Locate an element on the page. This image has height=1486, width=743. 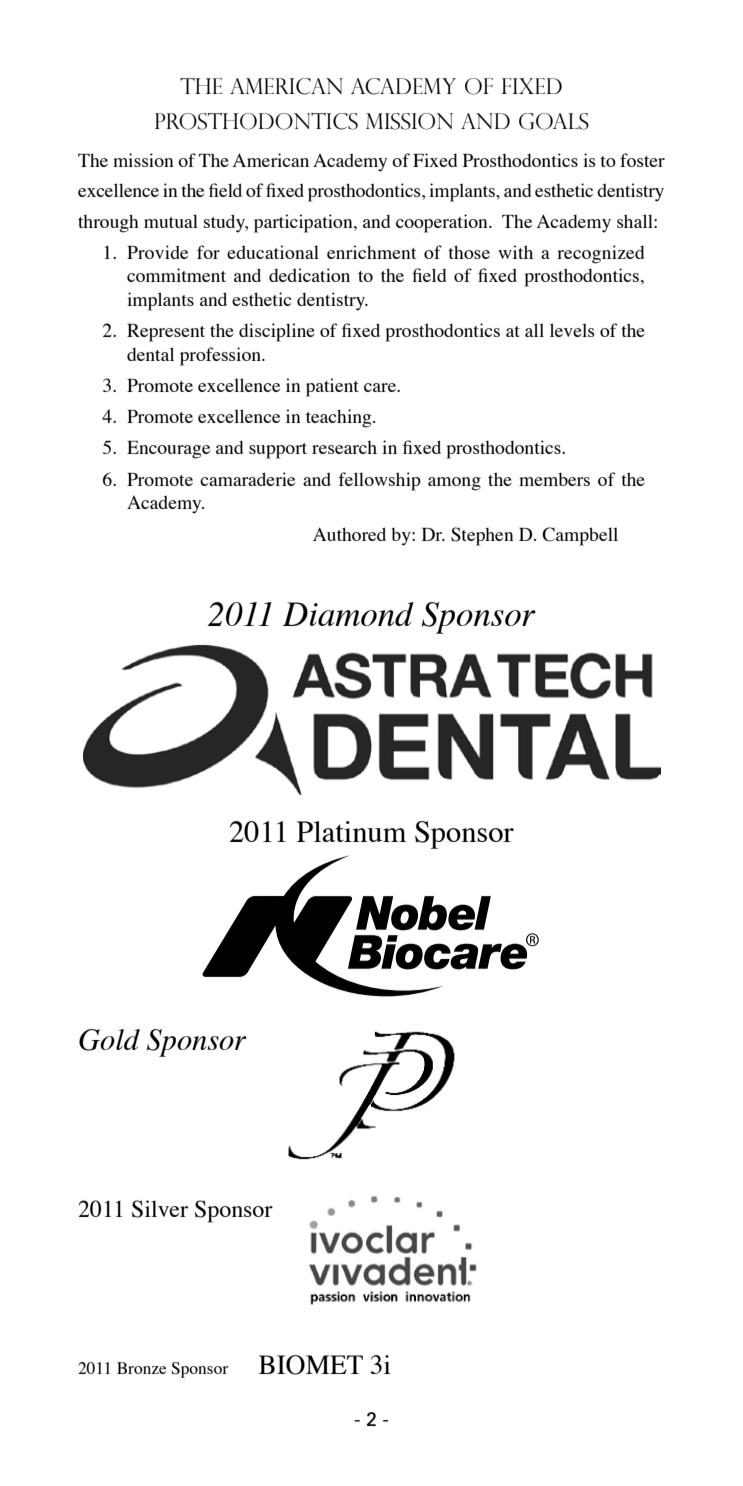
Silver is located at coordinates (160, 1209).
